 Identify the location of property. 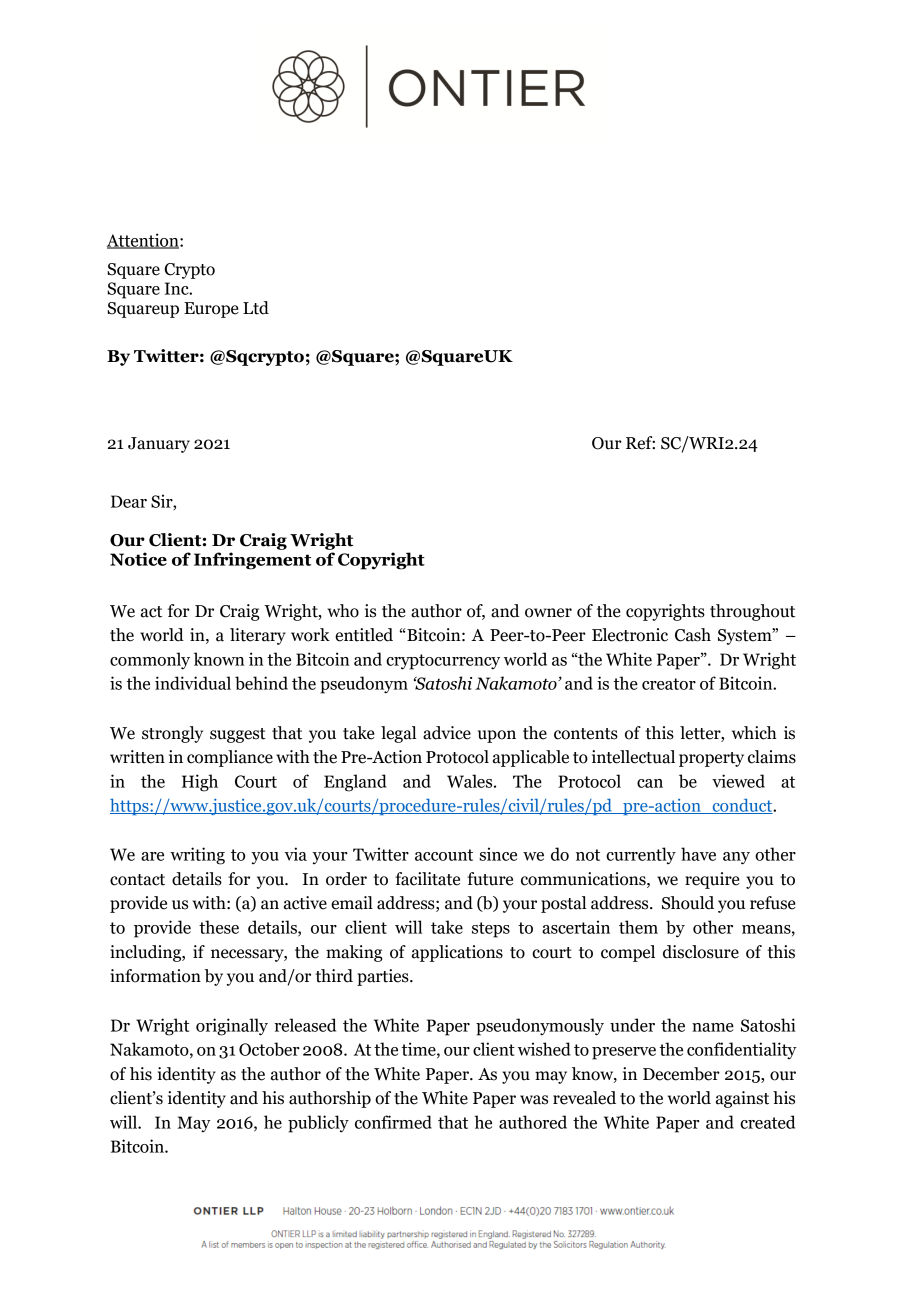
(711, 759).
